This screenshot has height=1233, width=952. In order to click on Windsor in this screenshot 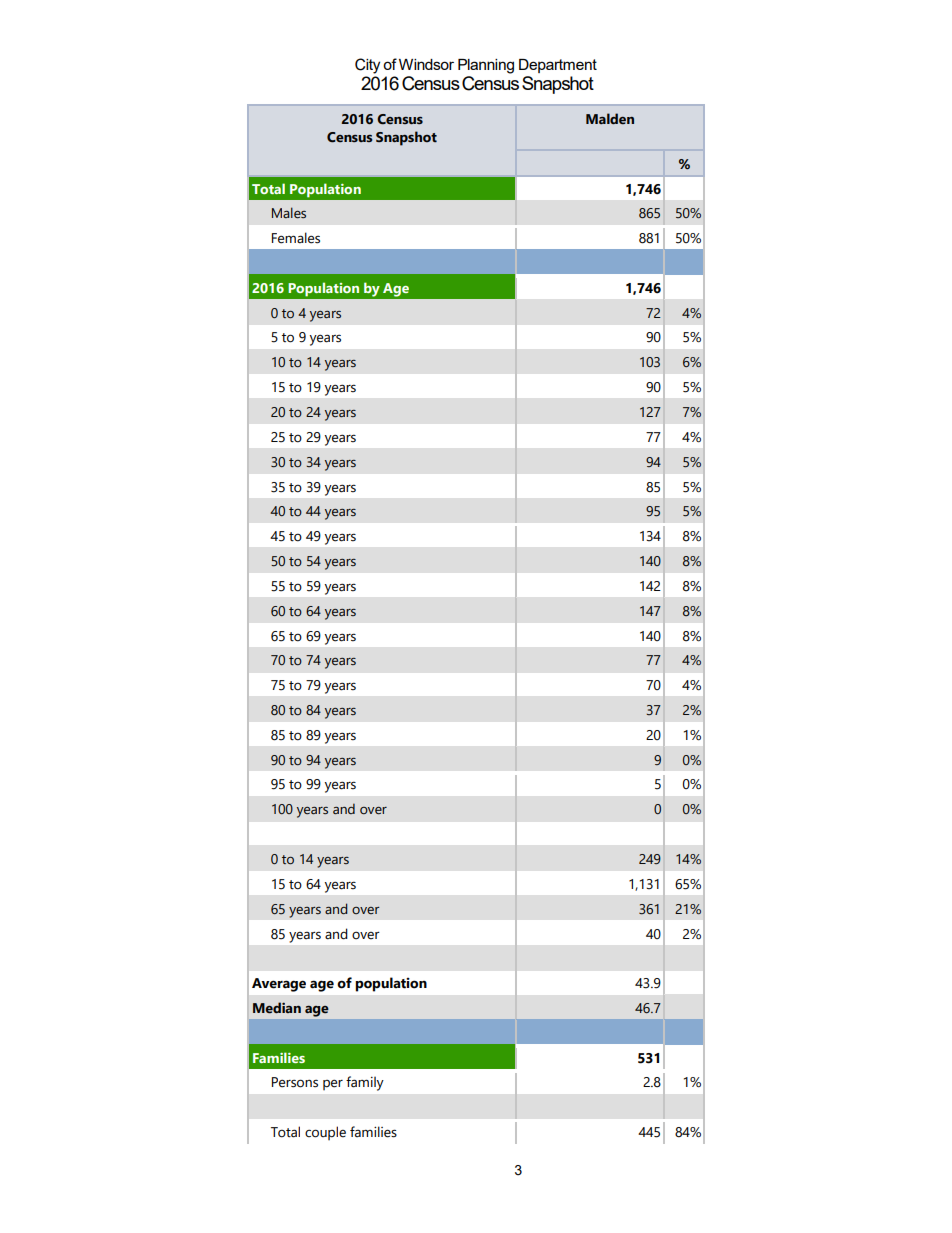, I will do `click(426, 64)`.
